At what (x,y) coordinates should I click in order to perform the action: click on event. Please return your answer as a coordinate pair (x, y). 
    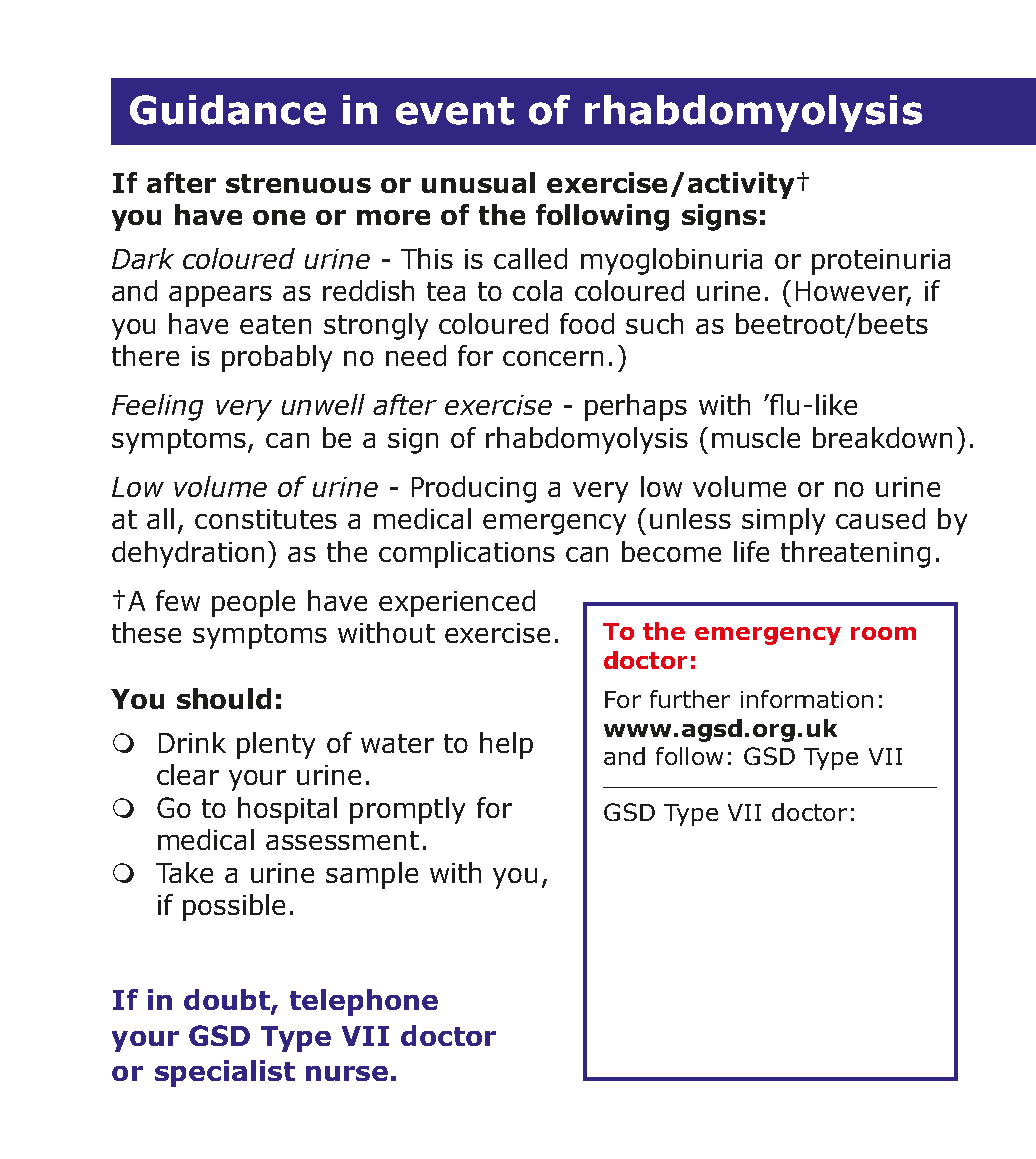
    Looking at the image, I should click on (455, 111).
